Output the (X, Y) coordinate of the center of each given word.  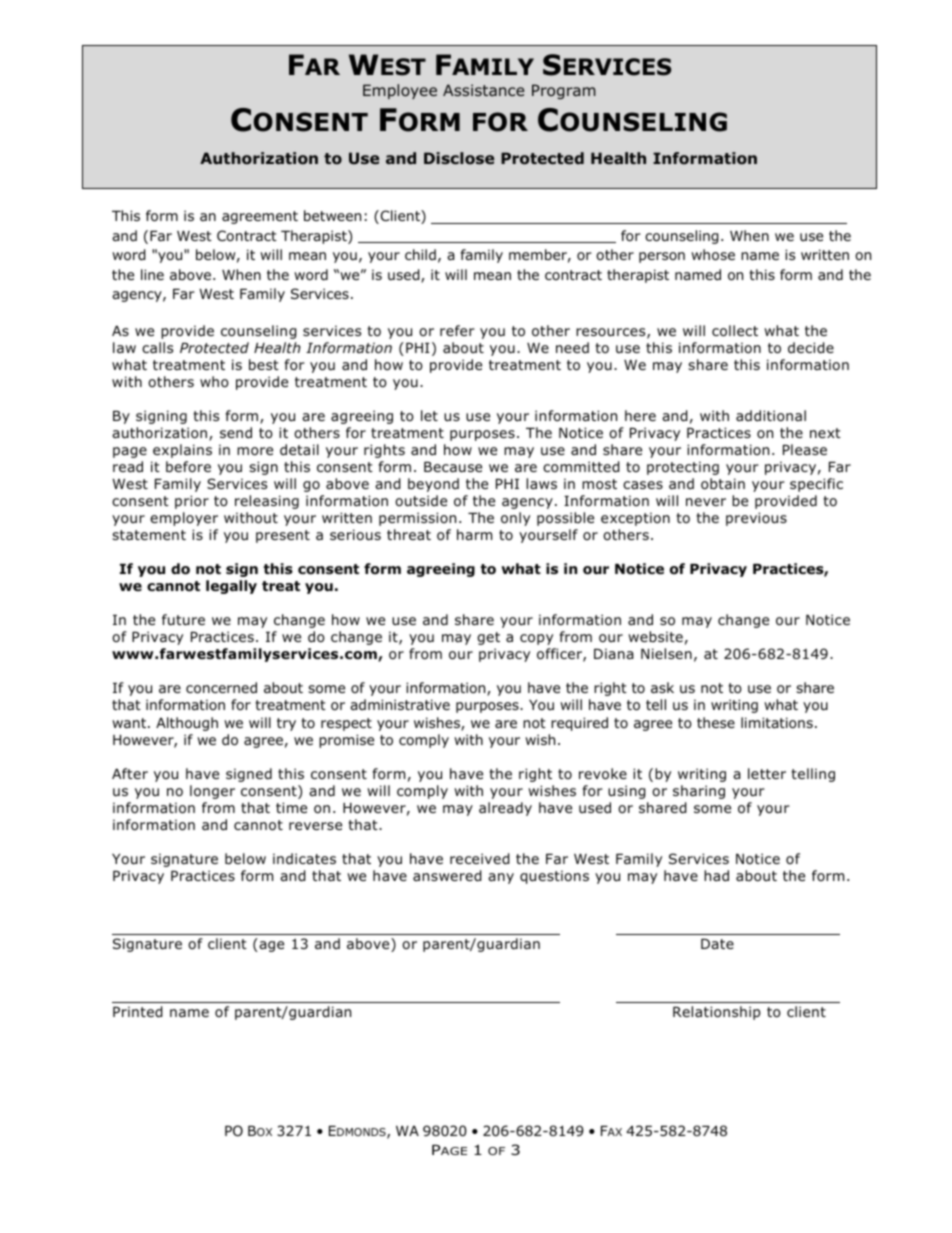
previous (756, 519)
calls (157, 347)
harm (474, 534)
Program (564, 91)
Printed (138, 1012)
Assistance (483, 90)
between (332, 215)
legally (231, 587)
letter (767, 773)
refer (457, 330)
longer (212, 792)
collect (735, 331)
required (579, 724)
